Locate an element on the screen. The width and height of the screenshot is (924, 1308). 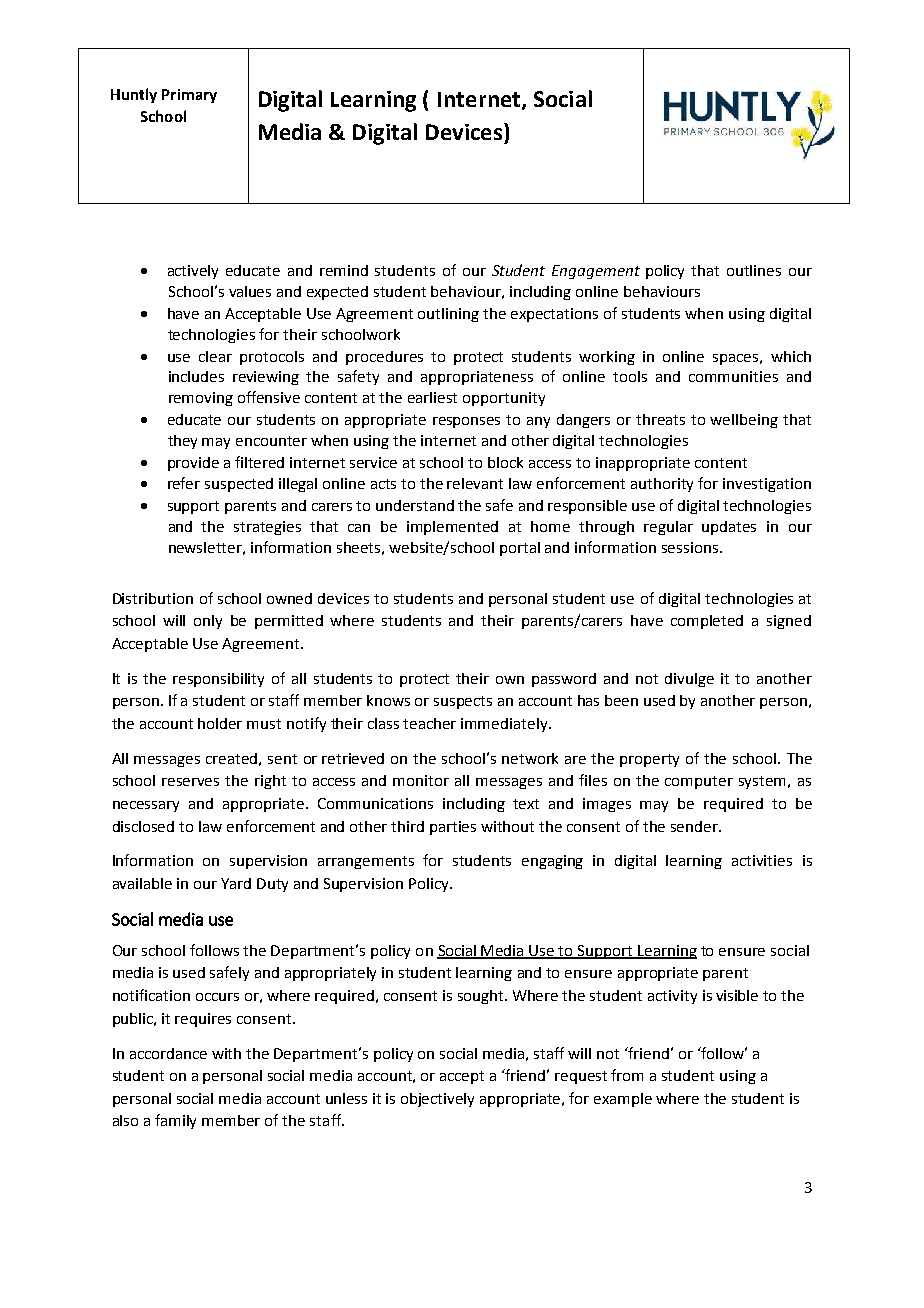
remind is located at coordinates (344, 270).
